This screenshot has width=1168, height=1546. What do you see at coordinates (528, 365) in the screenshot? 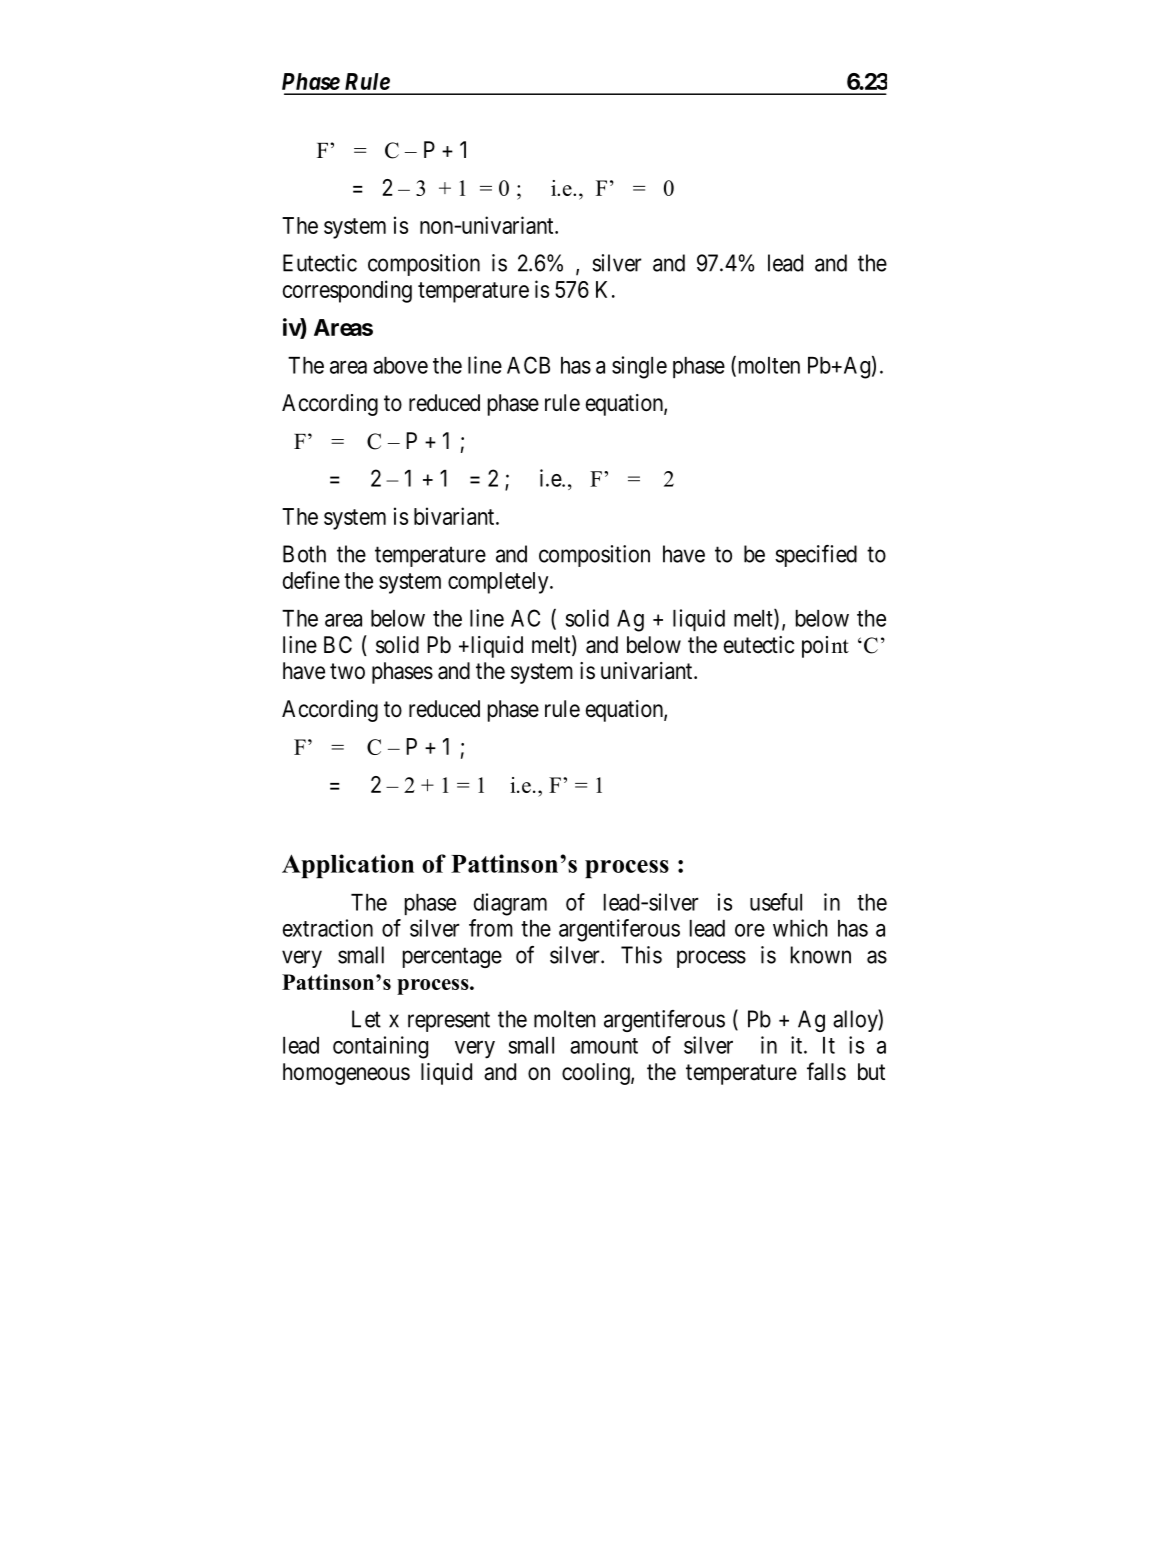
I see `ACB` at bounding box center [528, 365].
